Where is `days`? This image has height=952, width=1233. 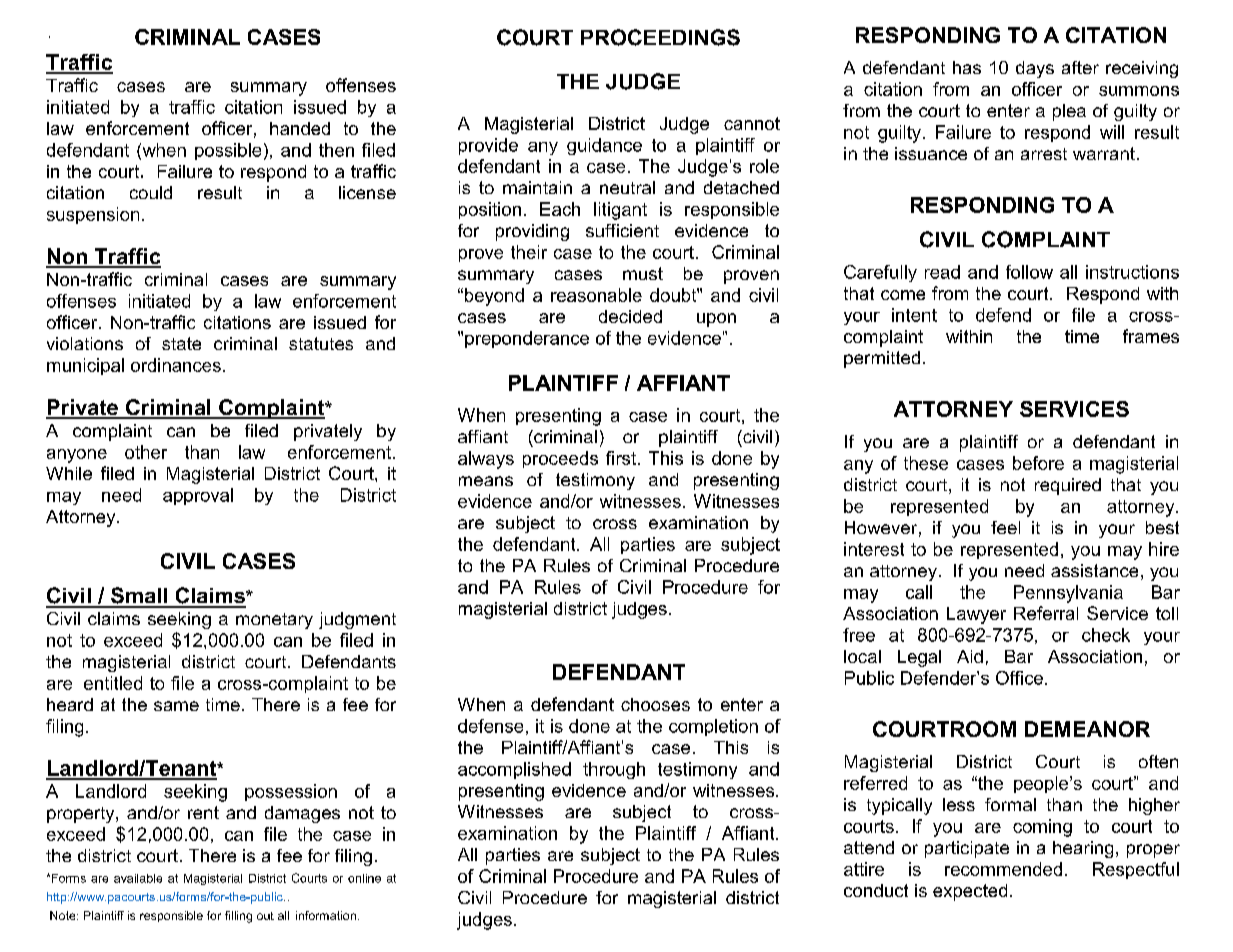 days is located at coordinates (1035, 69).
